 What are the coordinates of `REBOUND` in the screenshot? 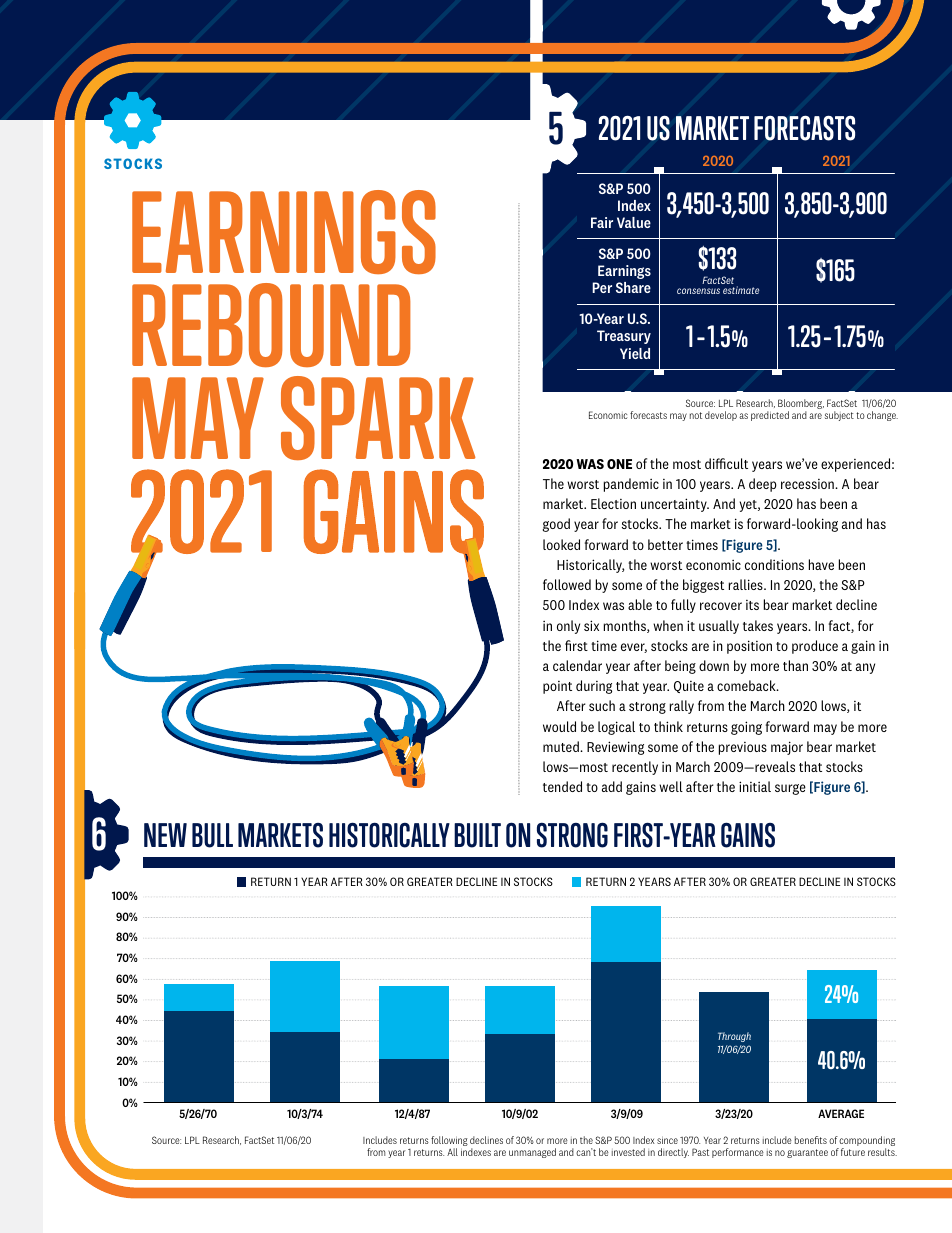 It's located at (271, 325).
